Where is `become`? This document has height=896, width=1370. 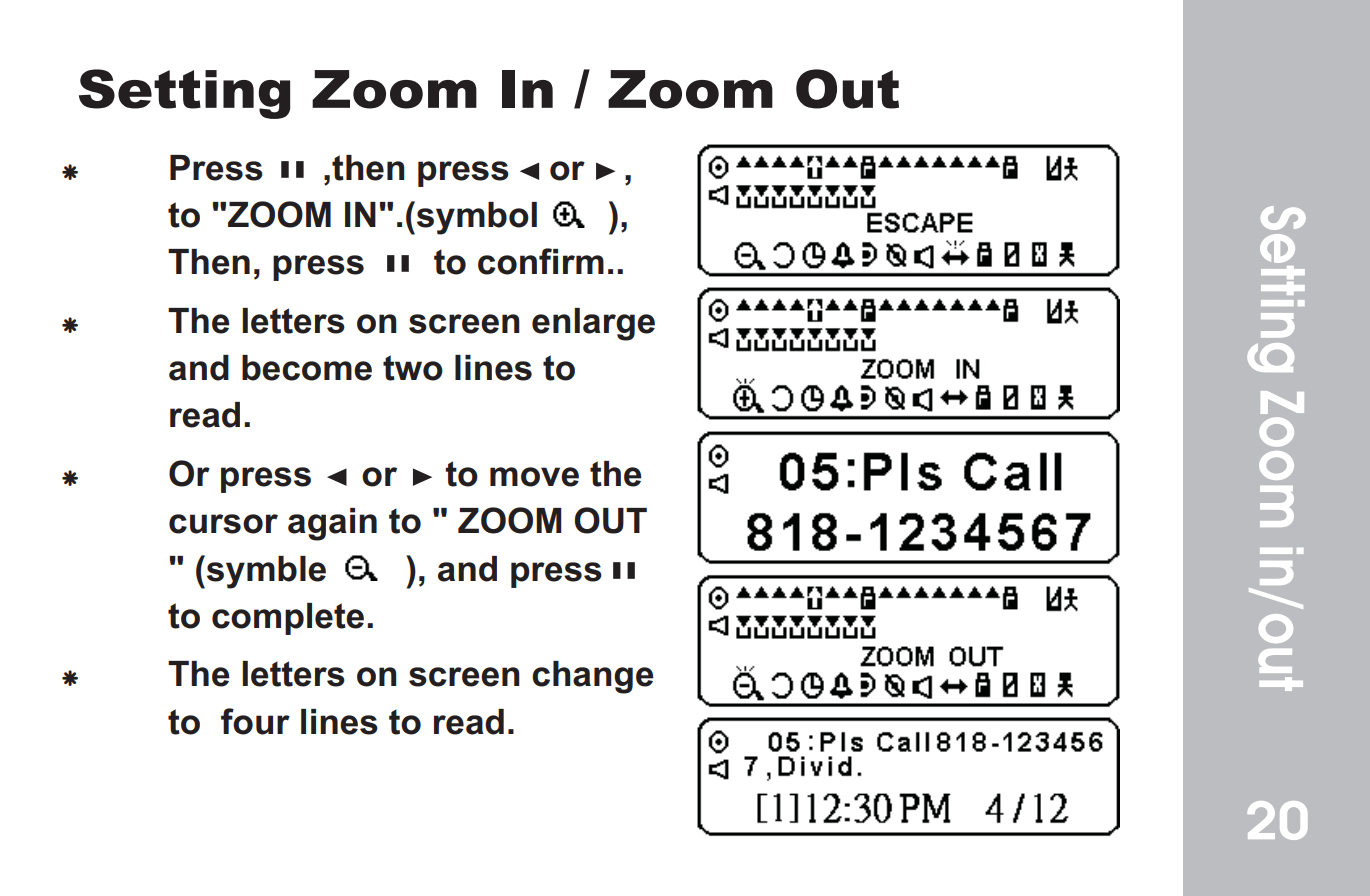 become is located at coordinates (307, 368).
